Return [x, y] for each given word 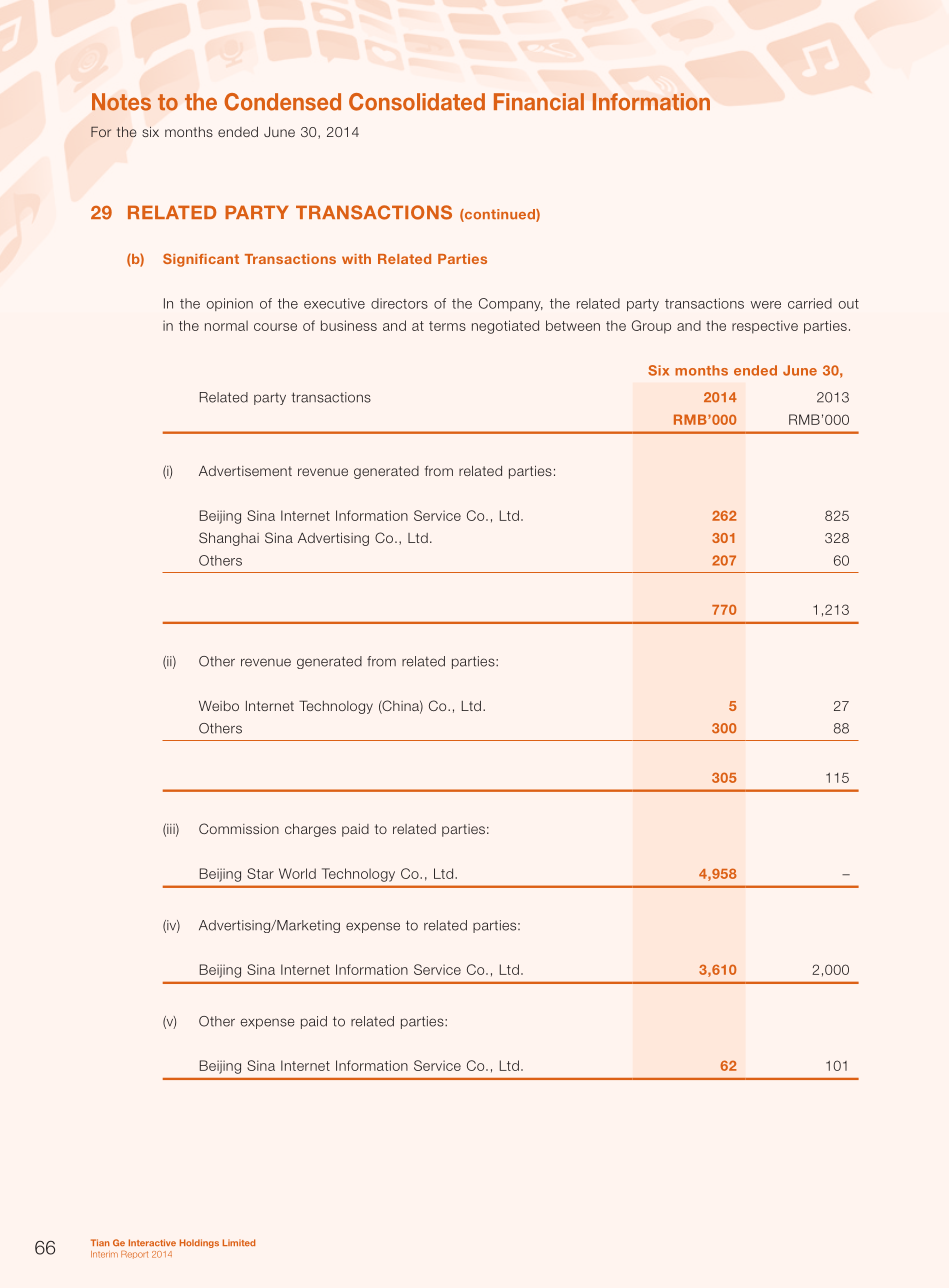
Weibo [219, 706]
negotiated [505, 327]
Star [260, 873]
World [297, 873]
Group [651, 327]
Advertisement [245, 471]
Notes [121, 102]
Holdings [199, 1243]
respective [765, 327]
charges [310, 830]
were [766, 305]
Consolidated [417, 102]
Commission [239, 828]
